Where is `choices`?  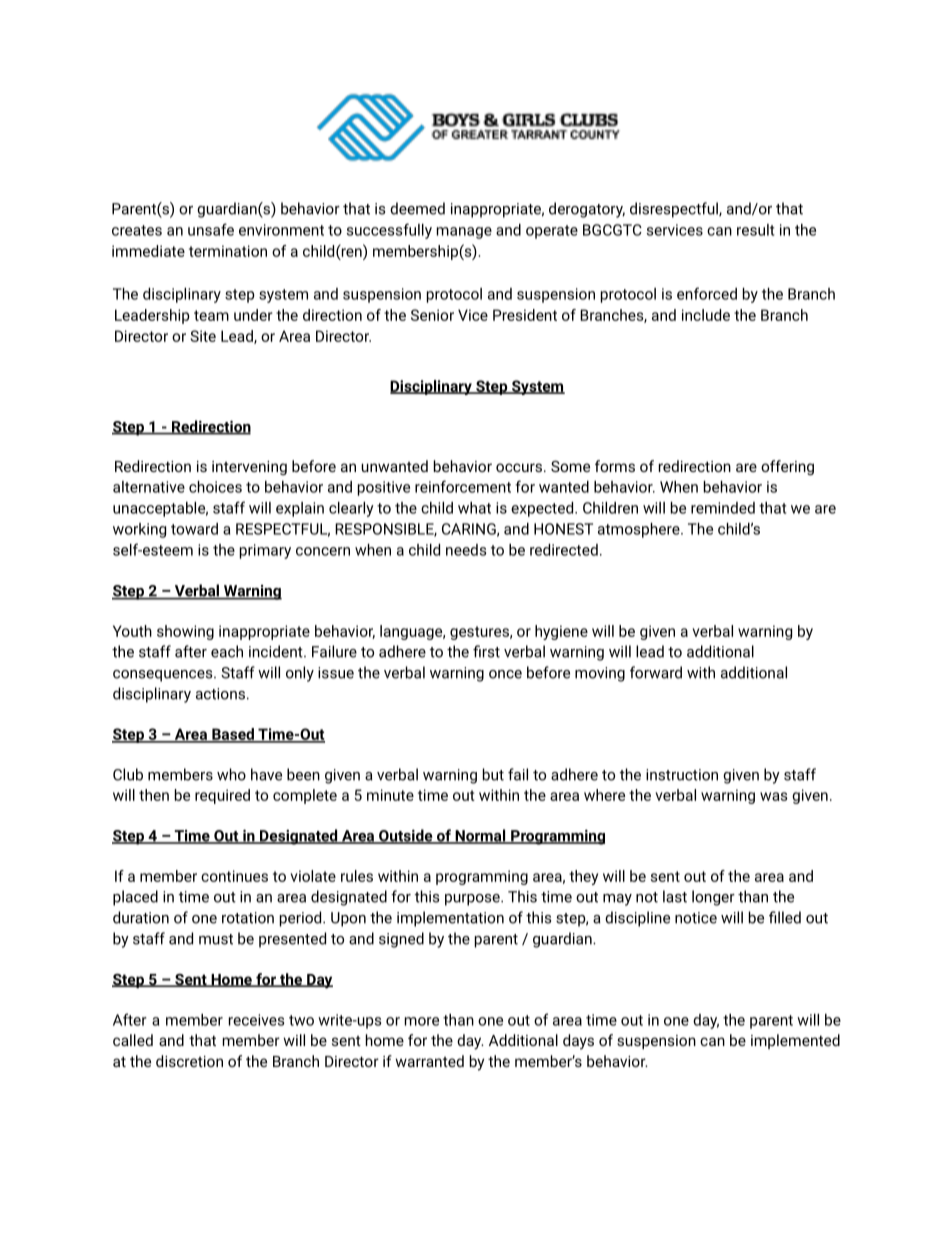
choices is located at coordinates (215, 487).
